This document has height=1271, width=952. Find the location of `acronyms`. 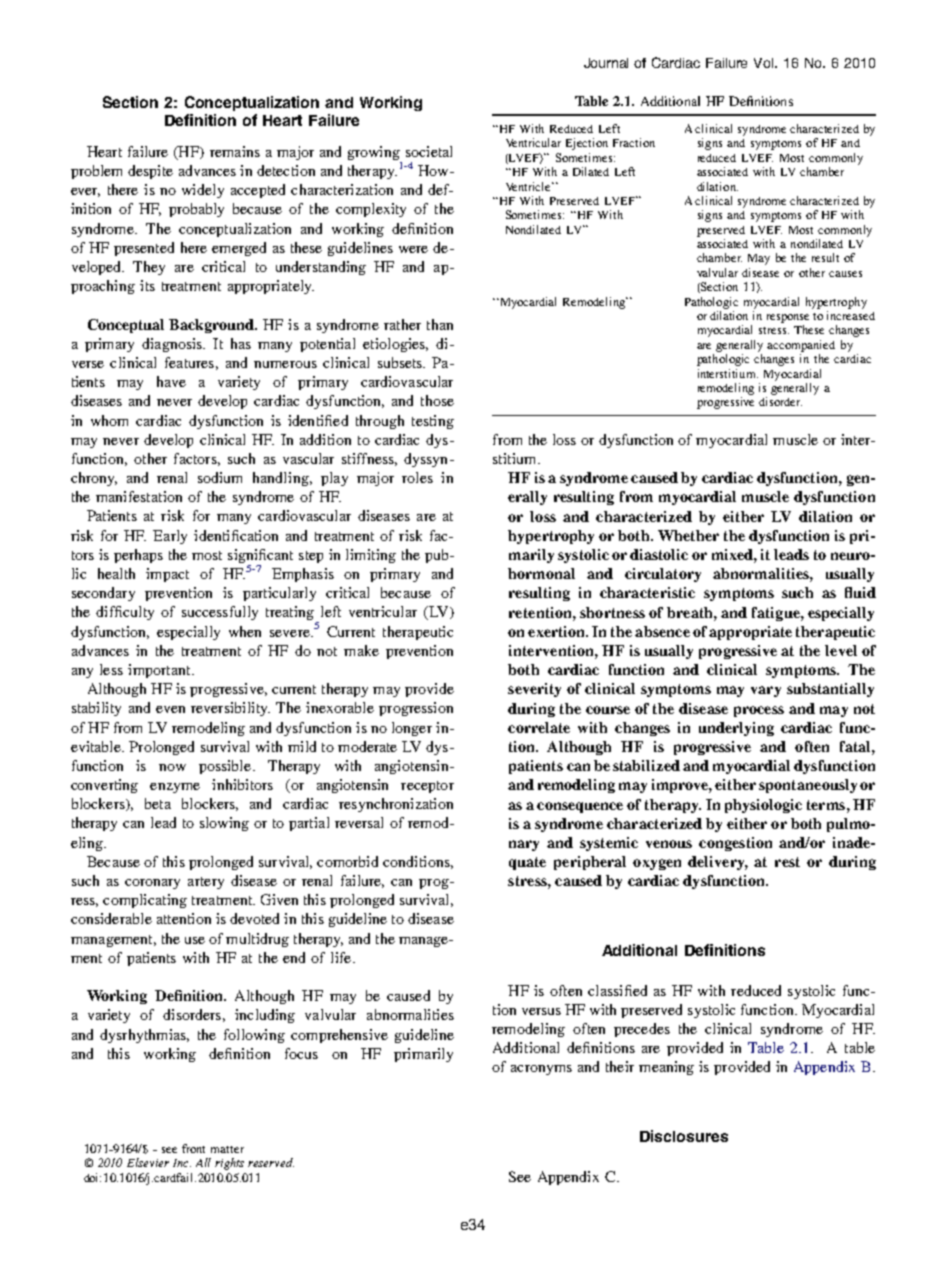

acronyms is located at coordinates (541, 1070).
